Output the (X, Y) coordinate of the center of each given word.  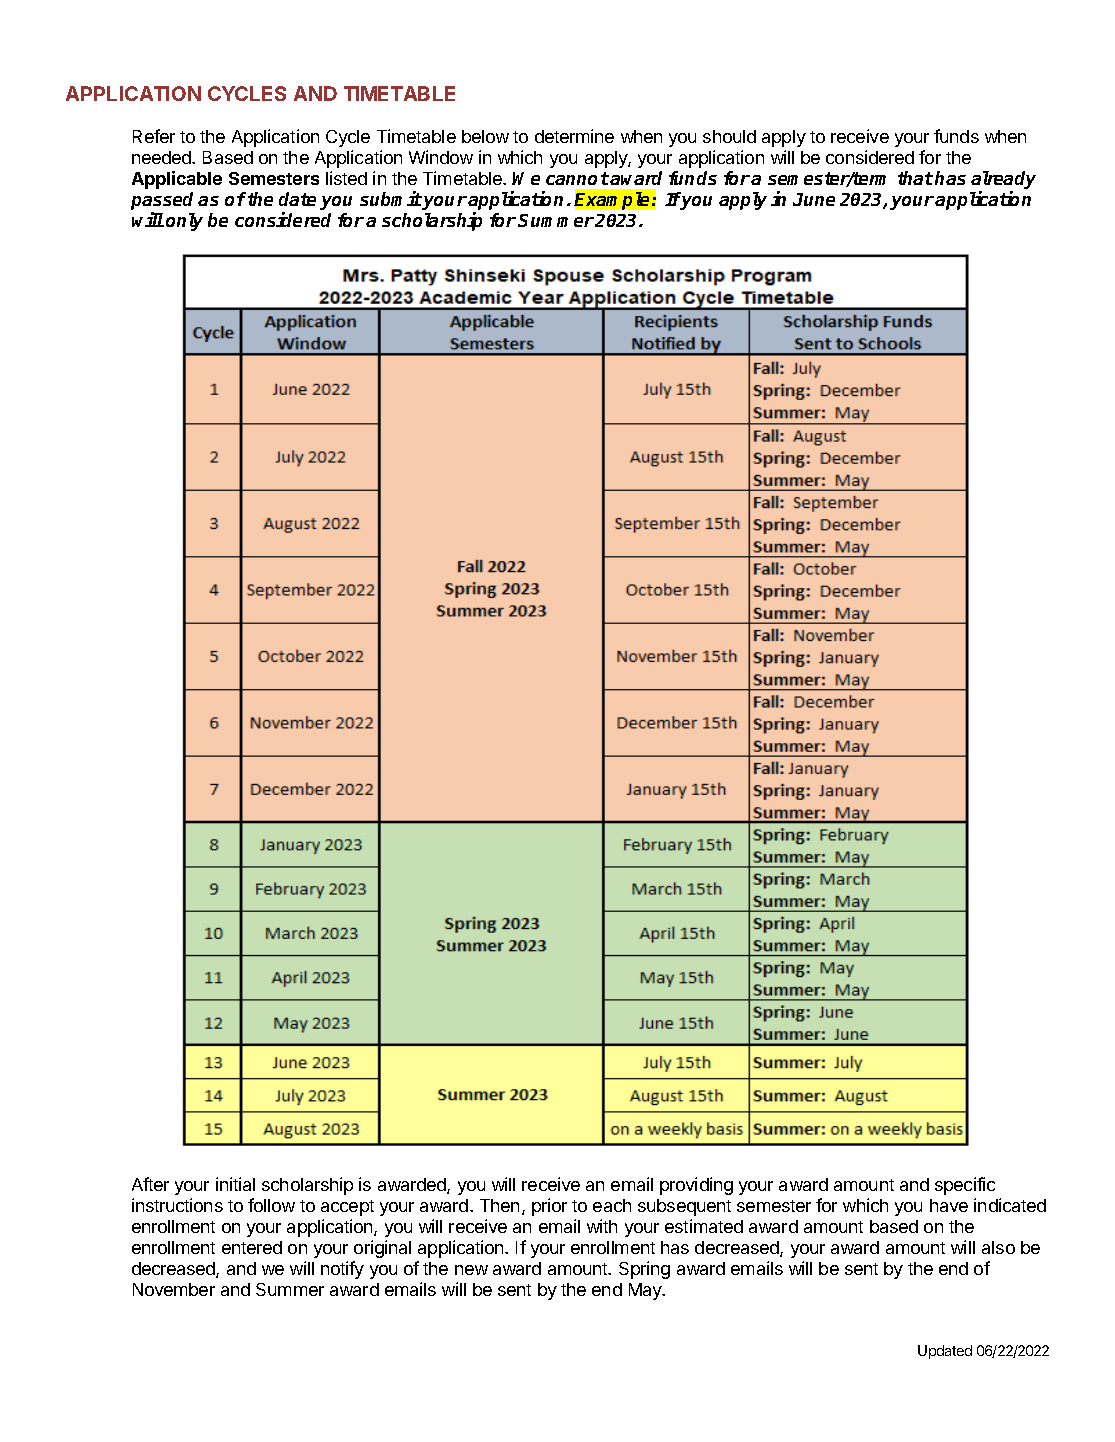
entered (252, 1247)
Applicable (177, 180)
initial (235, 1184)
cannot (577, 178)
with (602, 1226)
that (915, 178)
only (184, 222)
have (949, 1205)
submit (391, 200)
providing (696, 1186)
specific (965, 1186)
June (814, 199)
